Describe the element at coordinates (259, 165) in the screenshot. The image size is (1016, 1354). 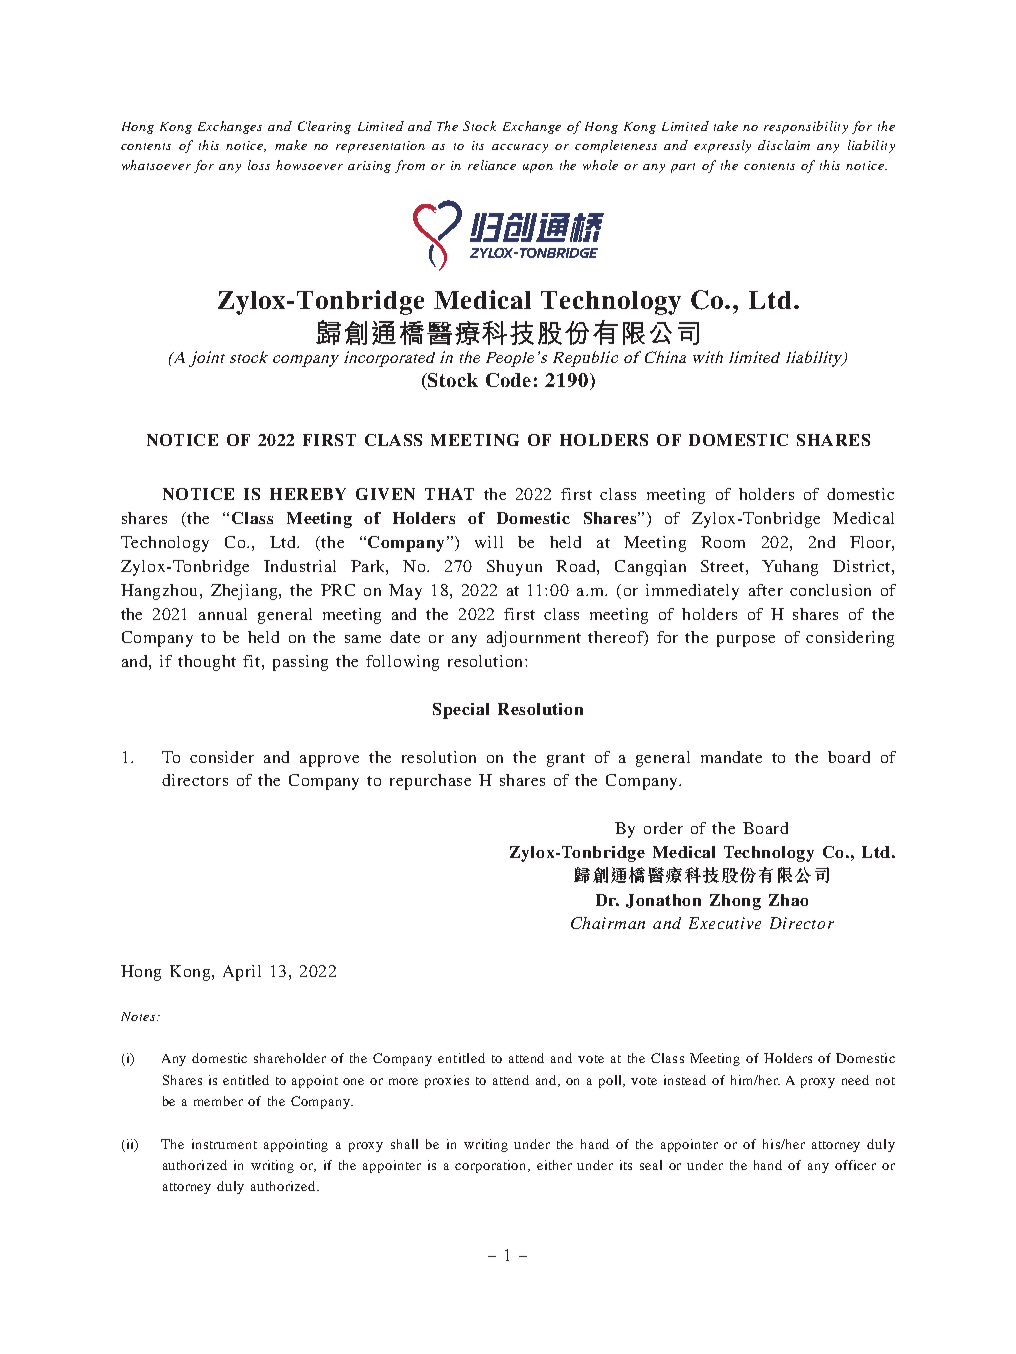
I see `loss` at that location.
